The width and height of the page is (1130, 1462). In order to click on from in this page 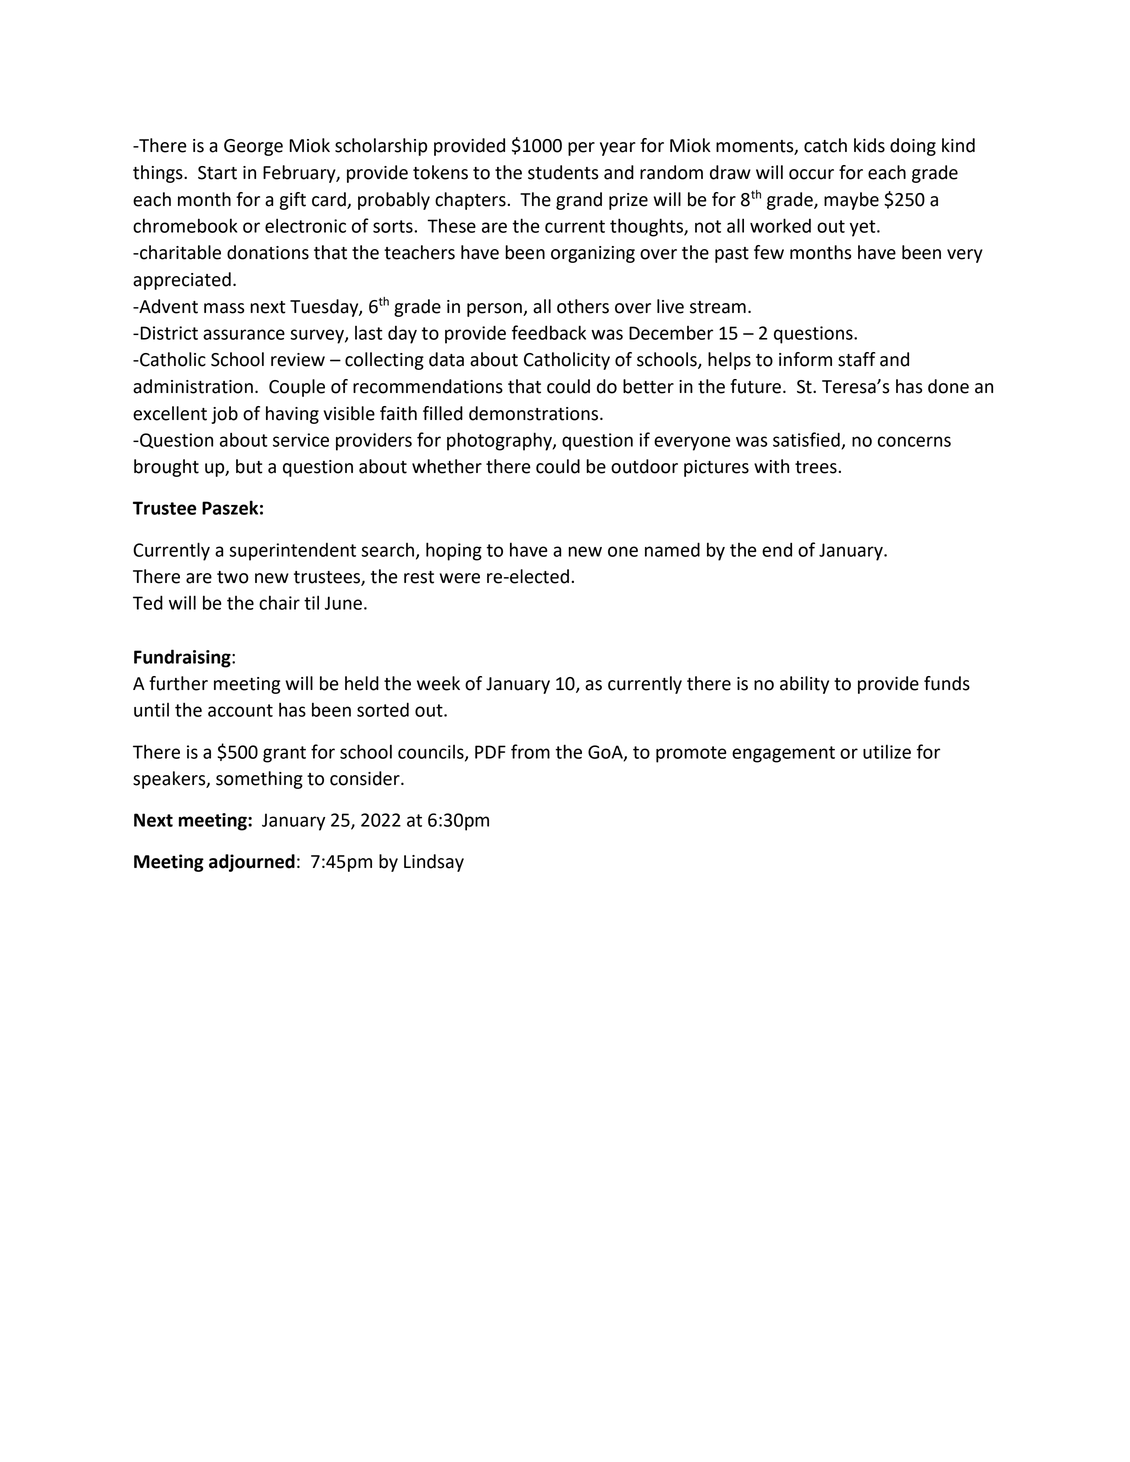, I will do `click(530, 751)`.
